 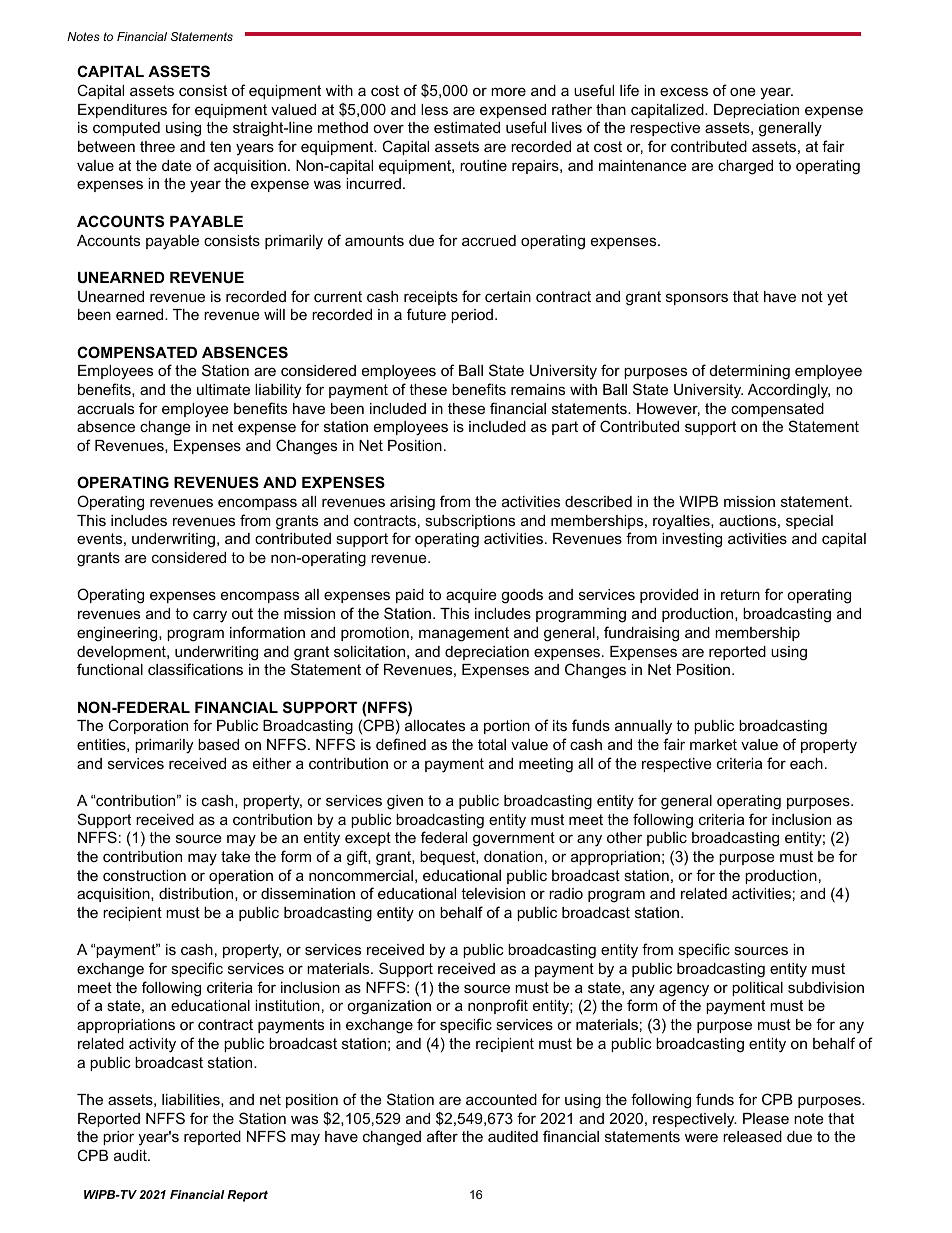 What do you see at coordinates (210, 616) in the screenshot?
I see `carry` at bounding box center [210, 616].
